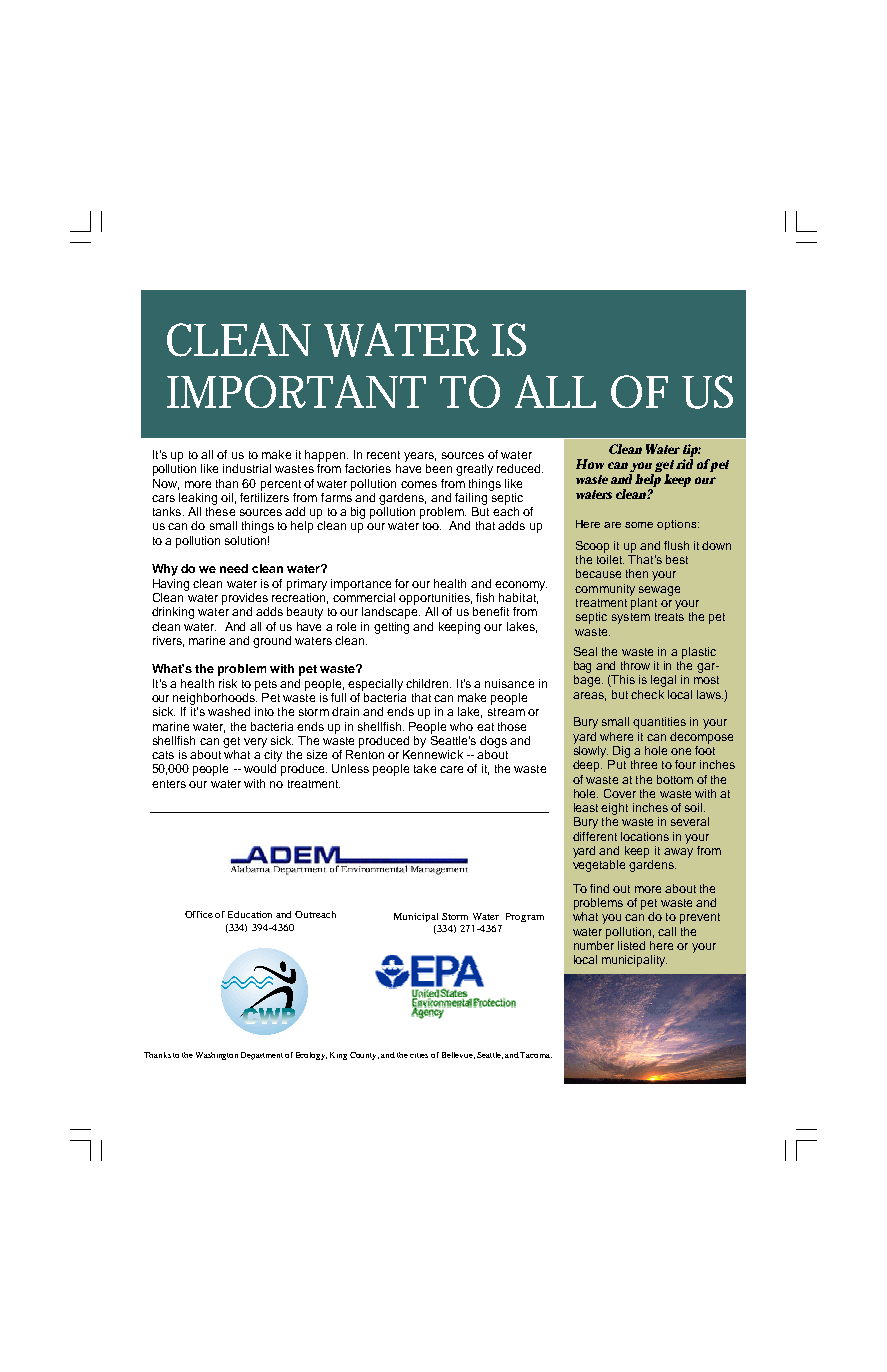 This document has height=1372, width=887. Describe the element at coordinates (234, 568) in the document. I see `need` at that location.
